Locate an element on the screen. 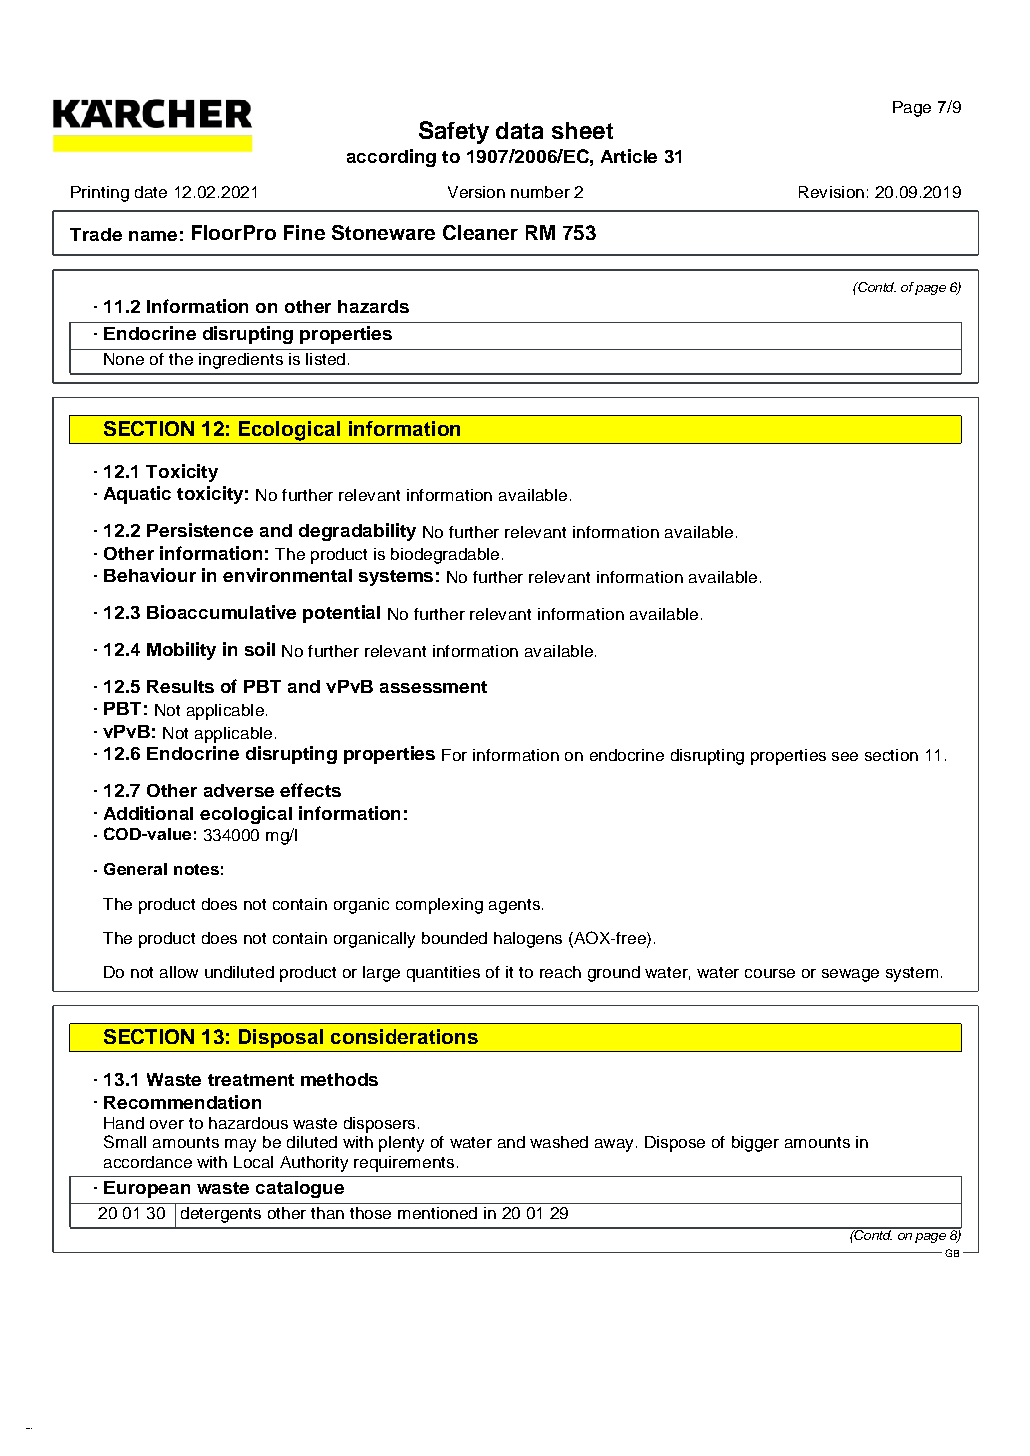  Persistence is located at coordinates (200, 530).
